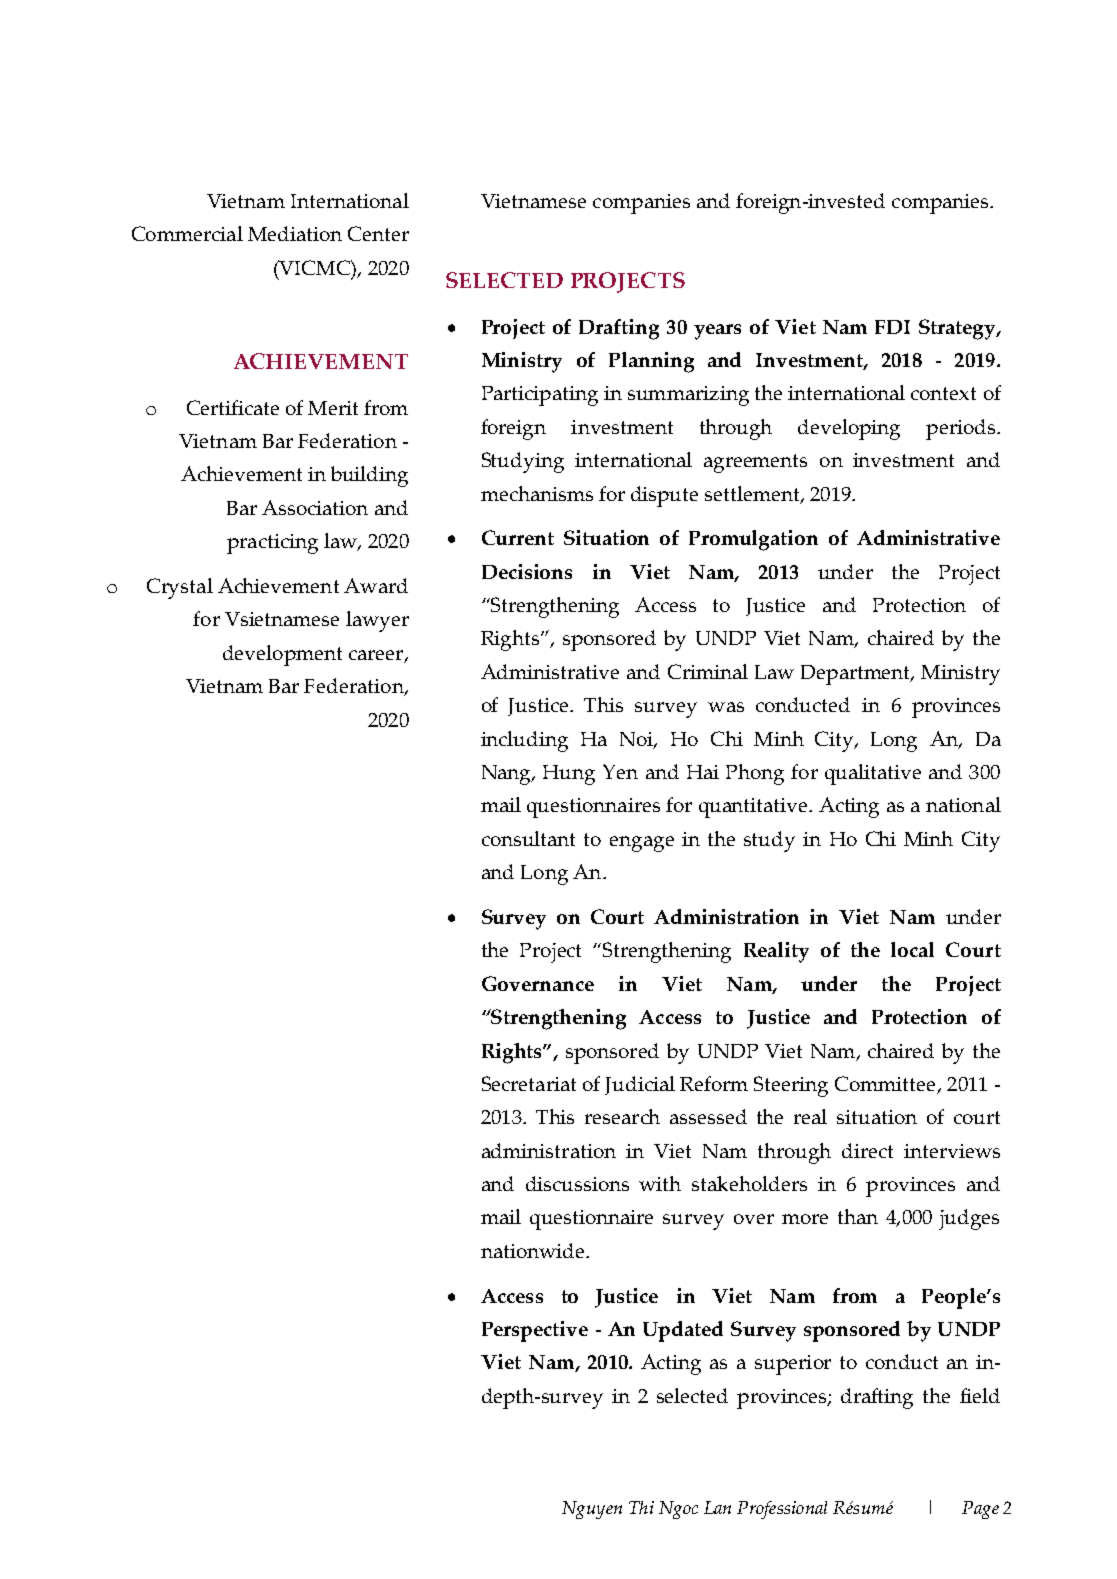 Image resolution: width=1117 pixels, height=1579 pixels. What do you see at coordinates (912, 949) in the screenshot?
I see `local` at bounding box center [912, 949].
